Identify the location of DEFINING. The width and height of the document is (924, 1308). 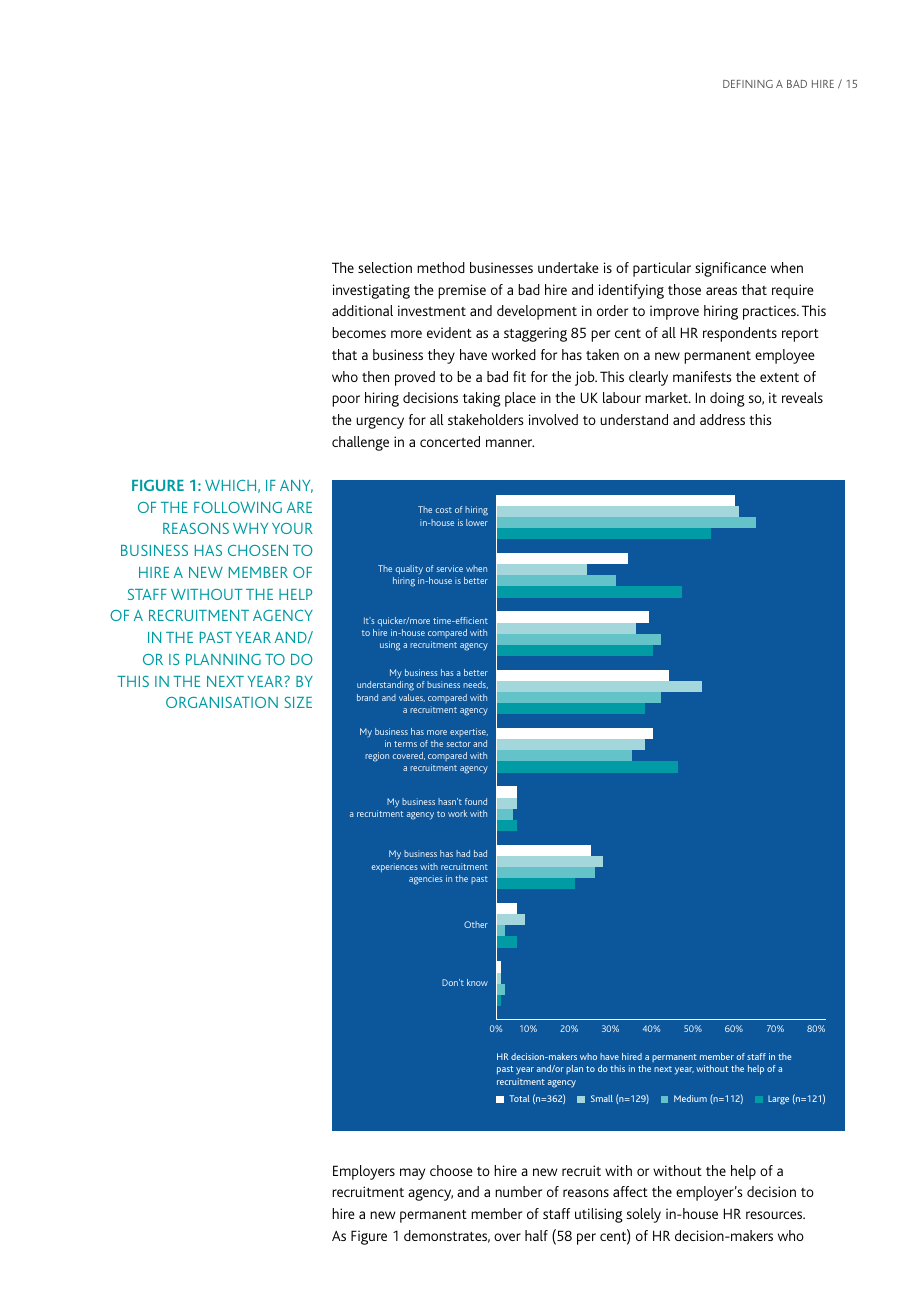
(748, 84).
